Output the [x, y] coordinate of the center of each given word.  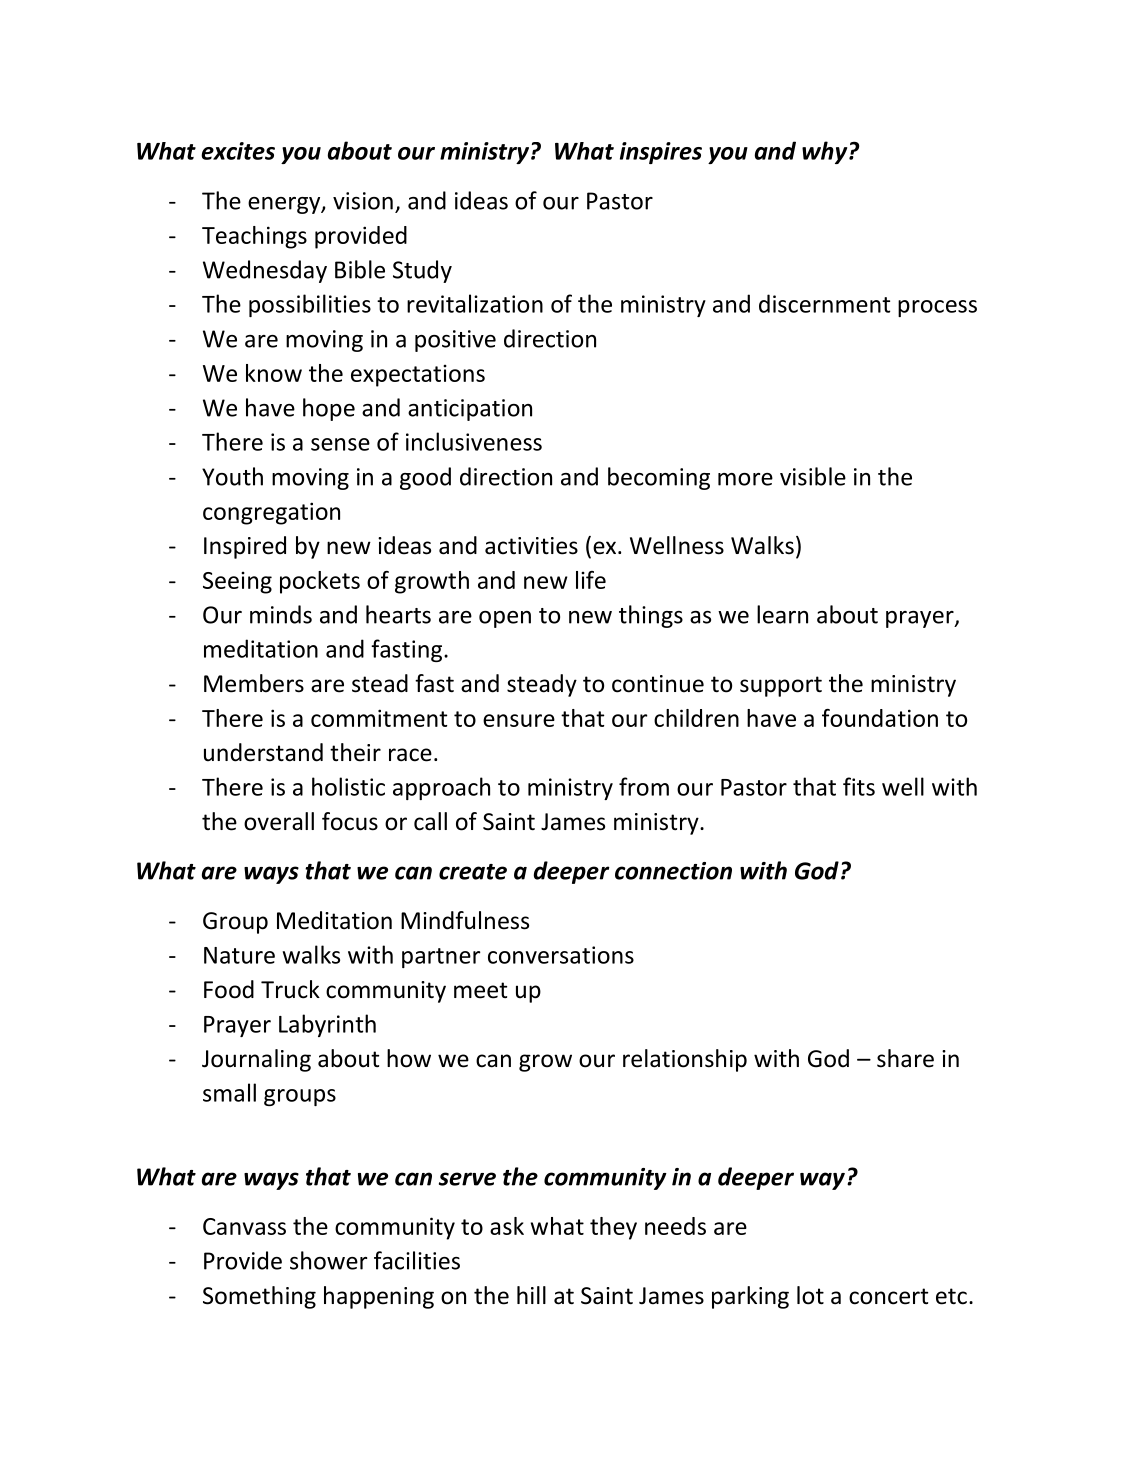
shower [328, 1260]
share [905, 1058]
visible [813, 476]
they [613, 1228]
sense [340, 444]
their [355, 752]
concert [888, 1296]
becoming [659, 478]
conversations [561, 955]
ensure [519, 720]
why [826, 152]
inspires [661, 153]
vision [363, 201]
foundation [880, 718]
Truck [290, 989]
